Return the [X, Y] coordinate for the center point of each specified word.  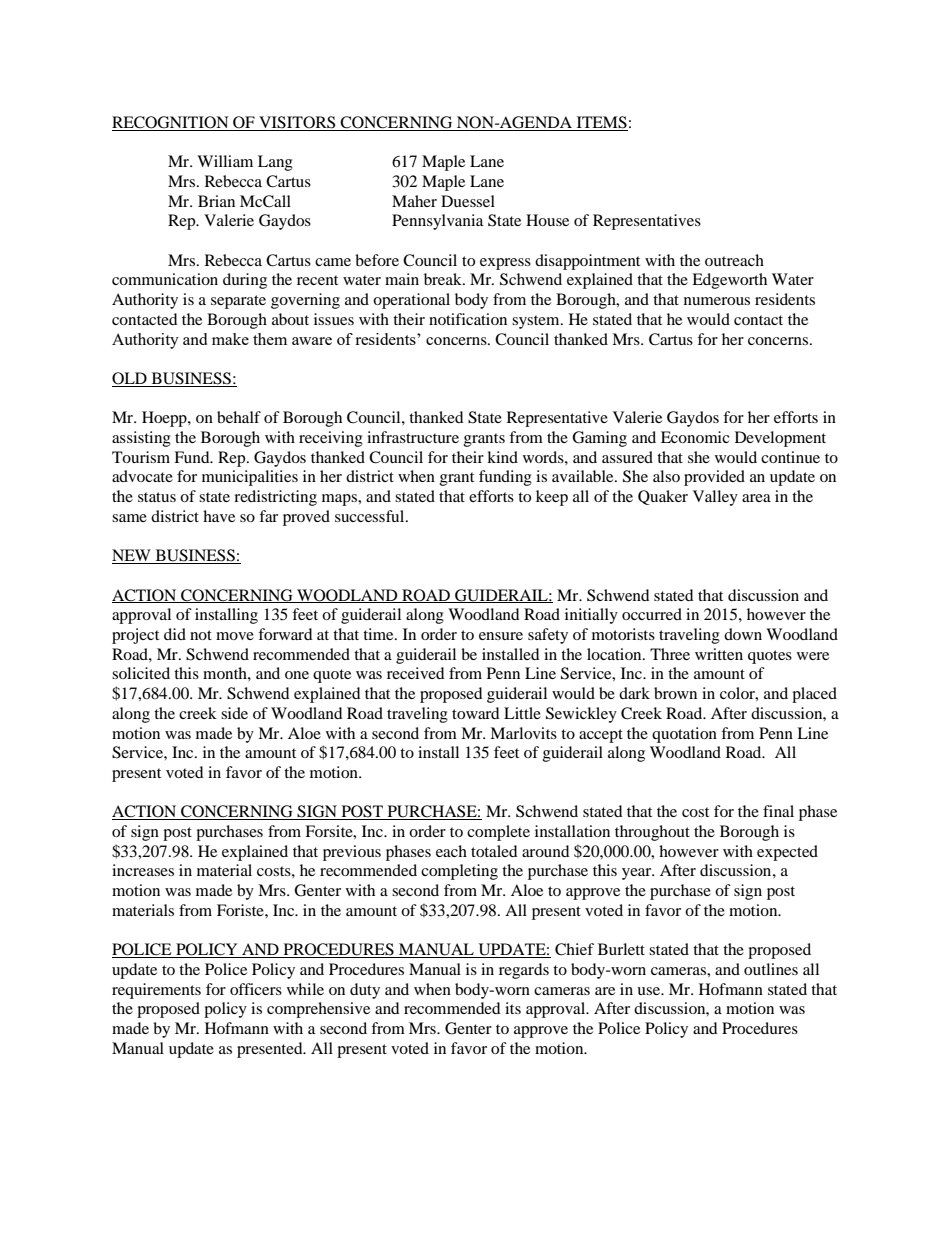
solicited [141, 673]
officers [256, 989]
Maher [414, 201]
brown [675, 693]
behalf [239, 417]
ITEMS [601, 123]
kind [502, 457]
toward [476, 713]
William [225, 161]
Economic [695, 437]
